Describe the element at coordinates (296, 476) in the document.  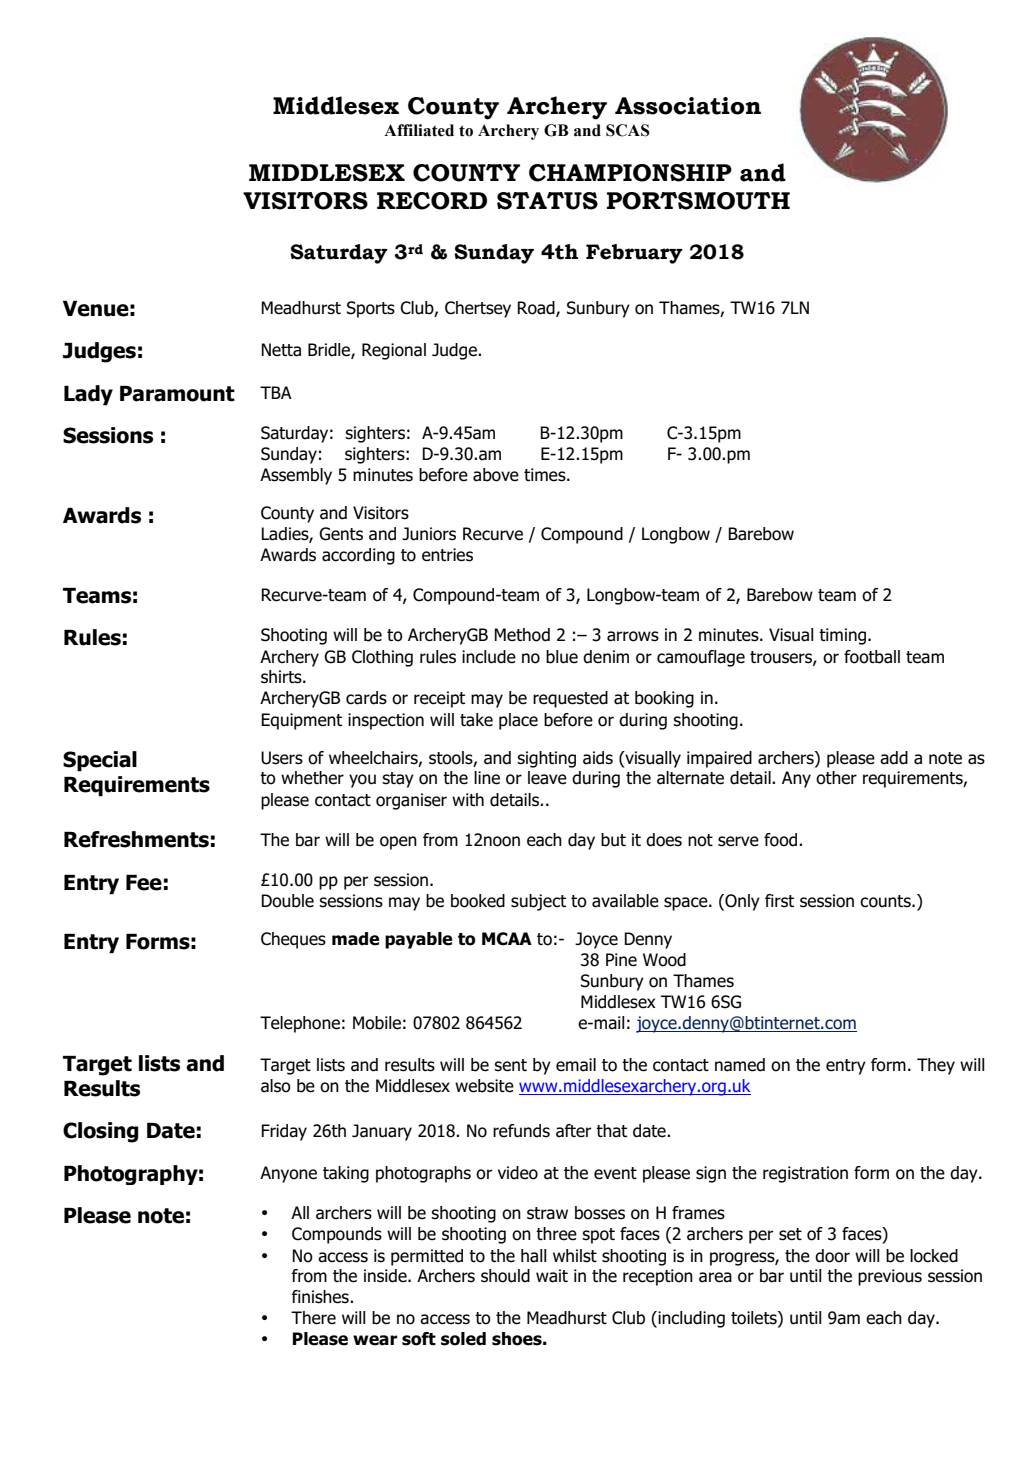
I see `Assembly` at that location.
